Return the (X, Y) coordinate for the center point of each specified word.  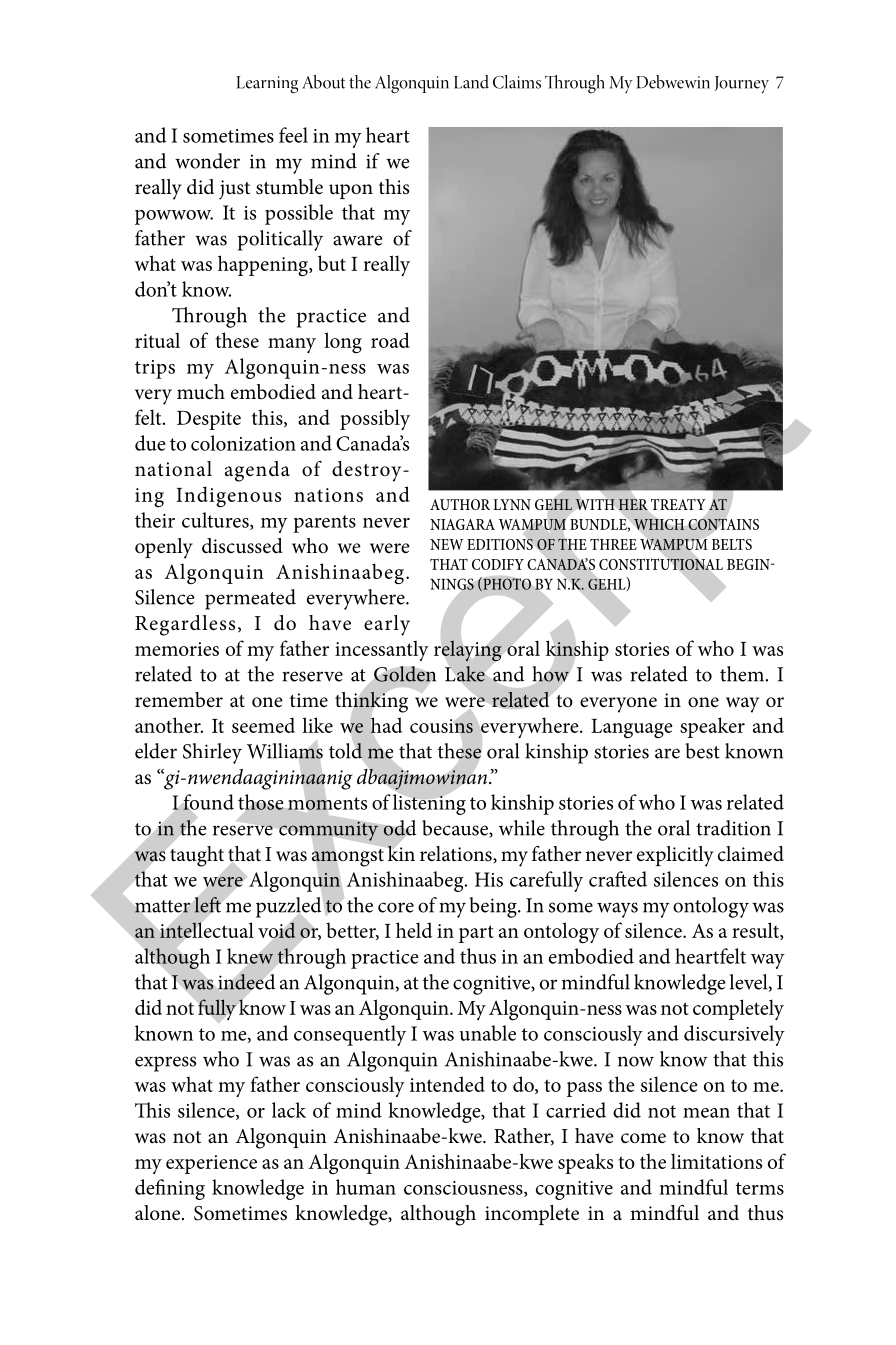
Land (471, 82)
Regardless (185, 625)
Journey (742, 84)
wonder (207, 161)
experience (211, 1164)
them (742, 674)
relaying (468, 650)
